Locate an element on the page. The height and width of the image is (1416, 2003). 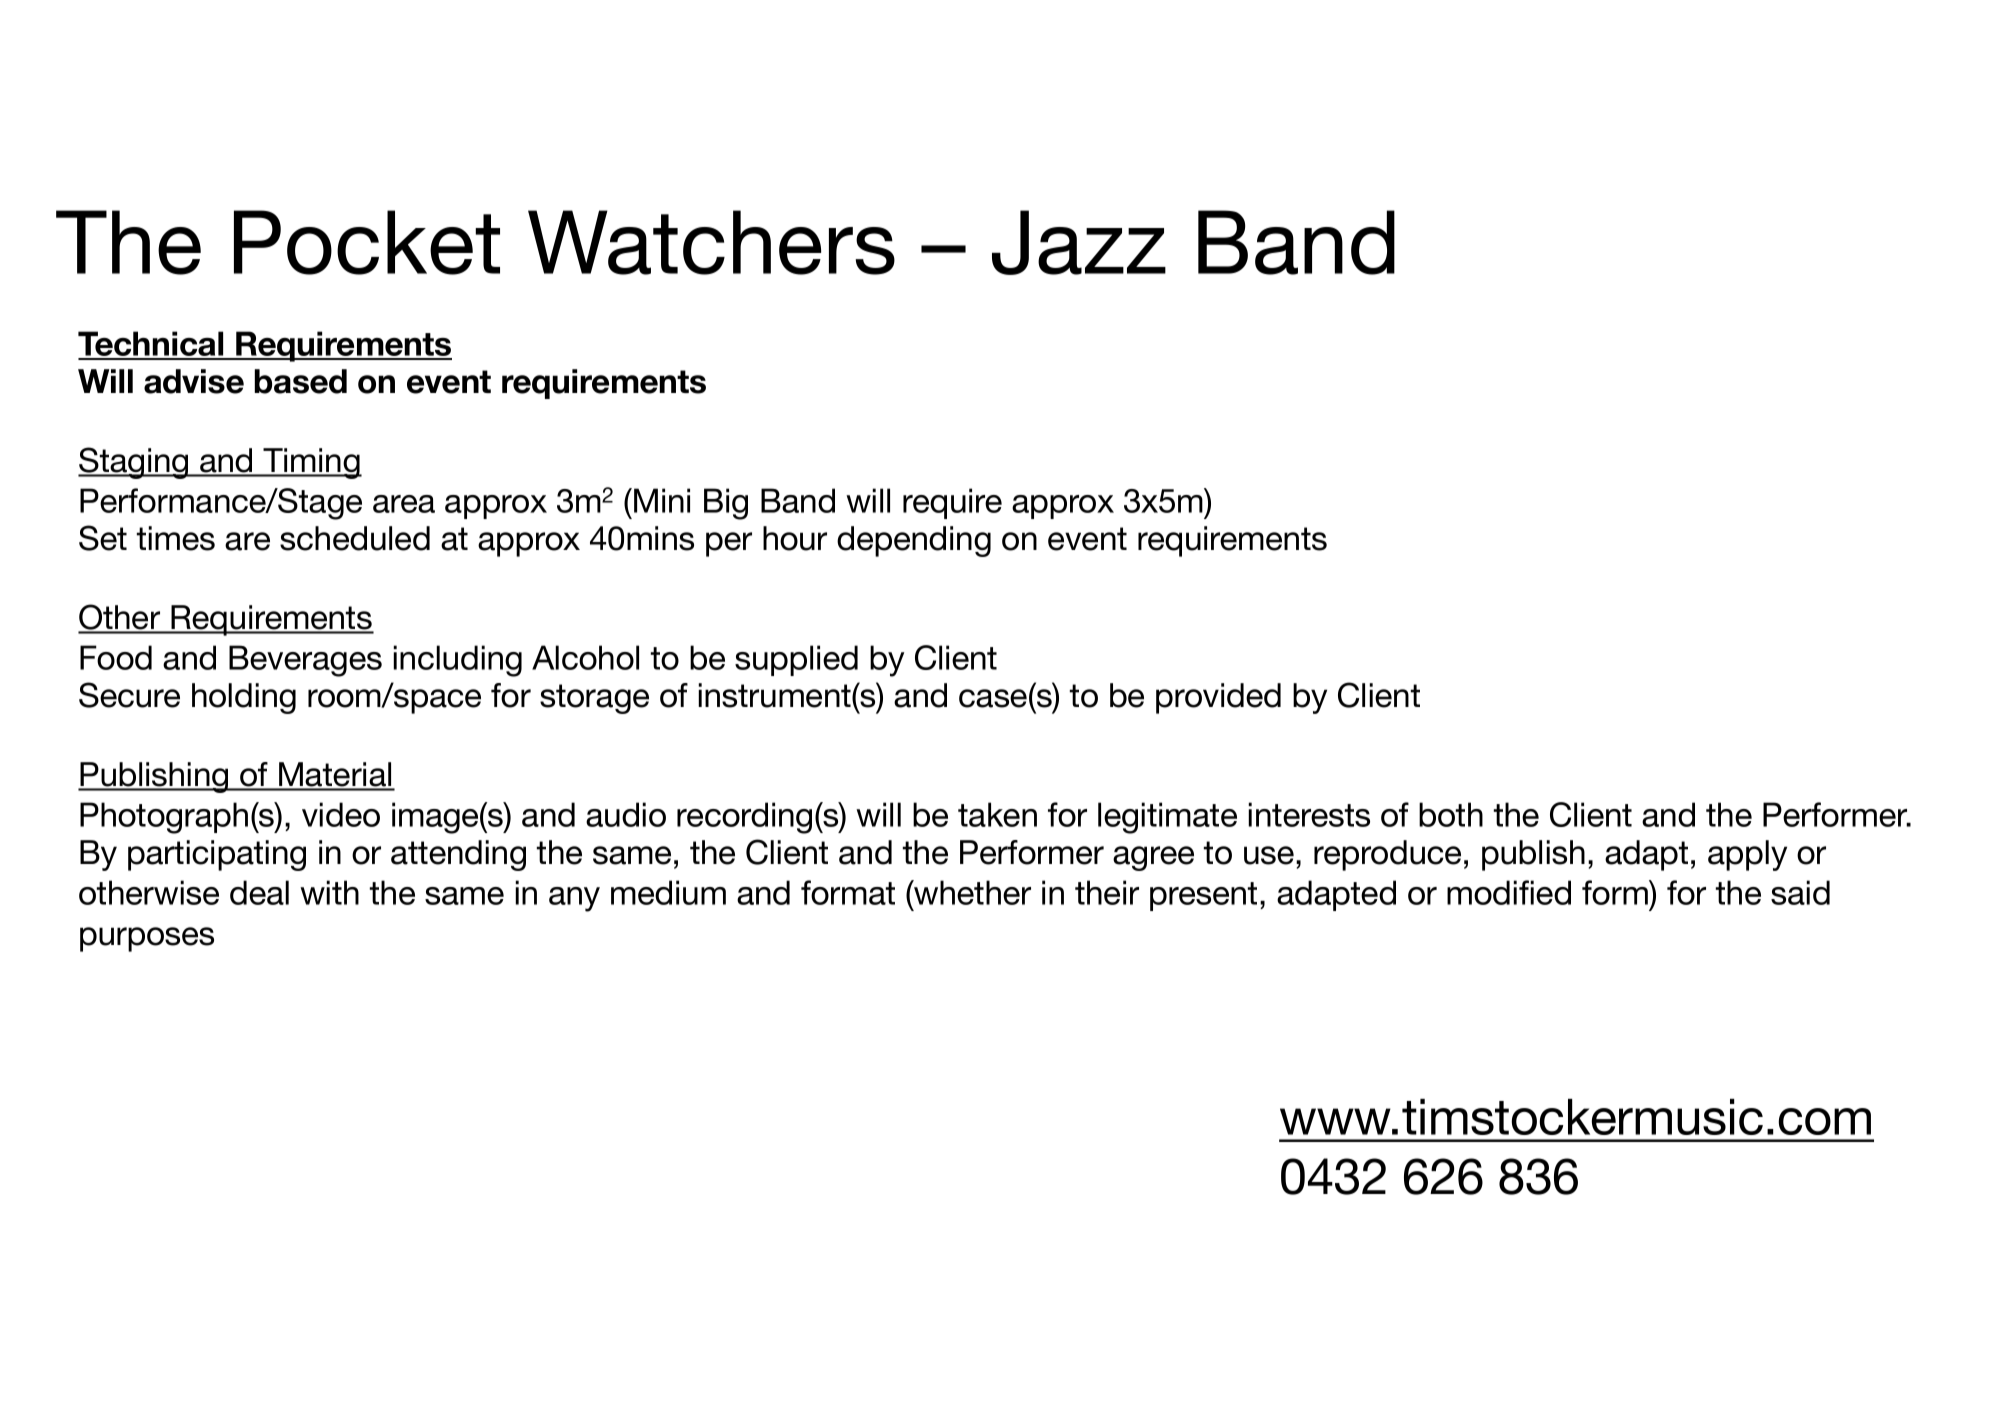
Jazz is located at coordinates (1079, 242).
